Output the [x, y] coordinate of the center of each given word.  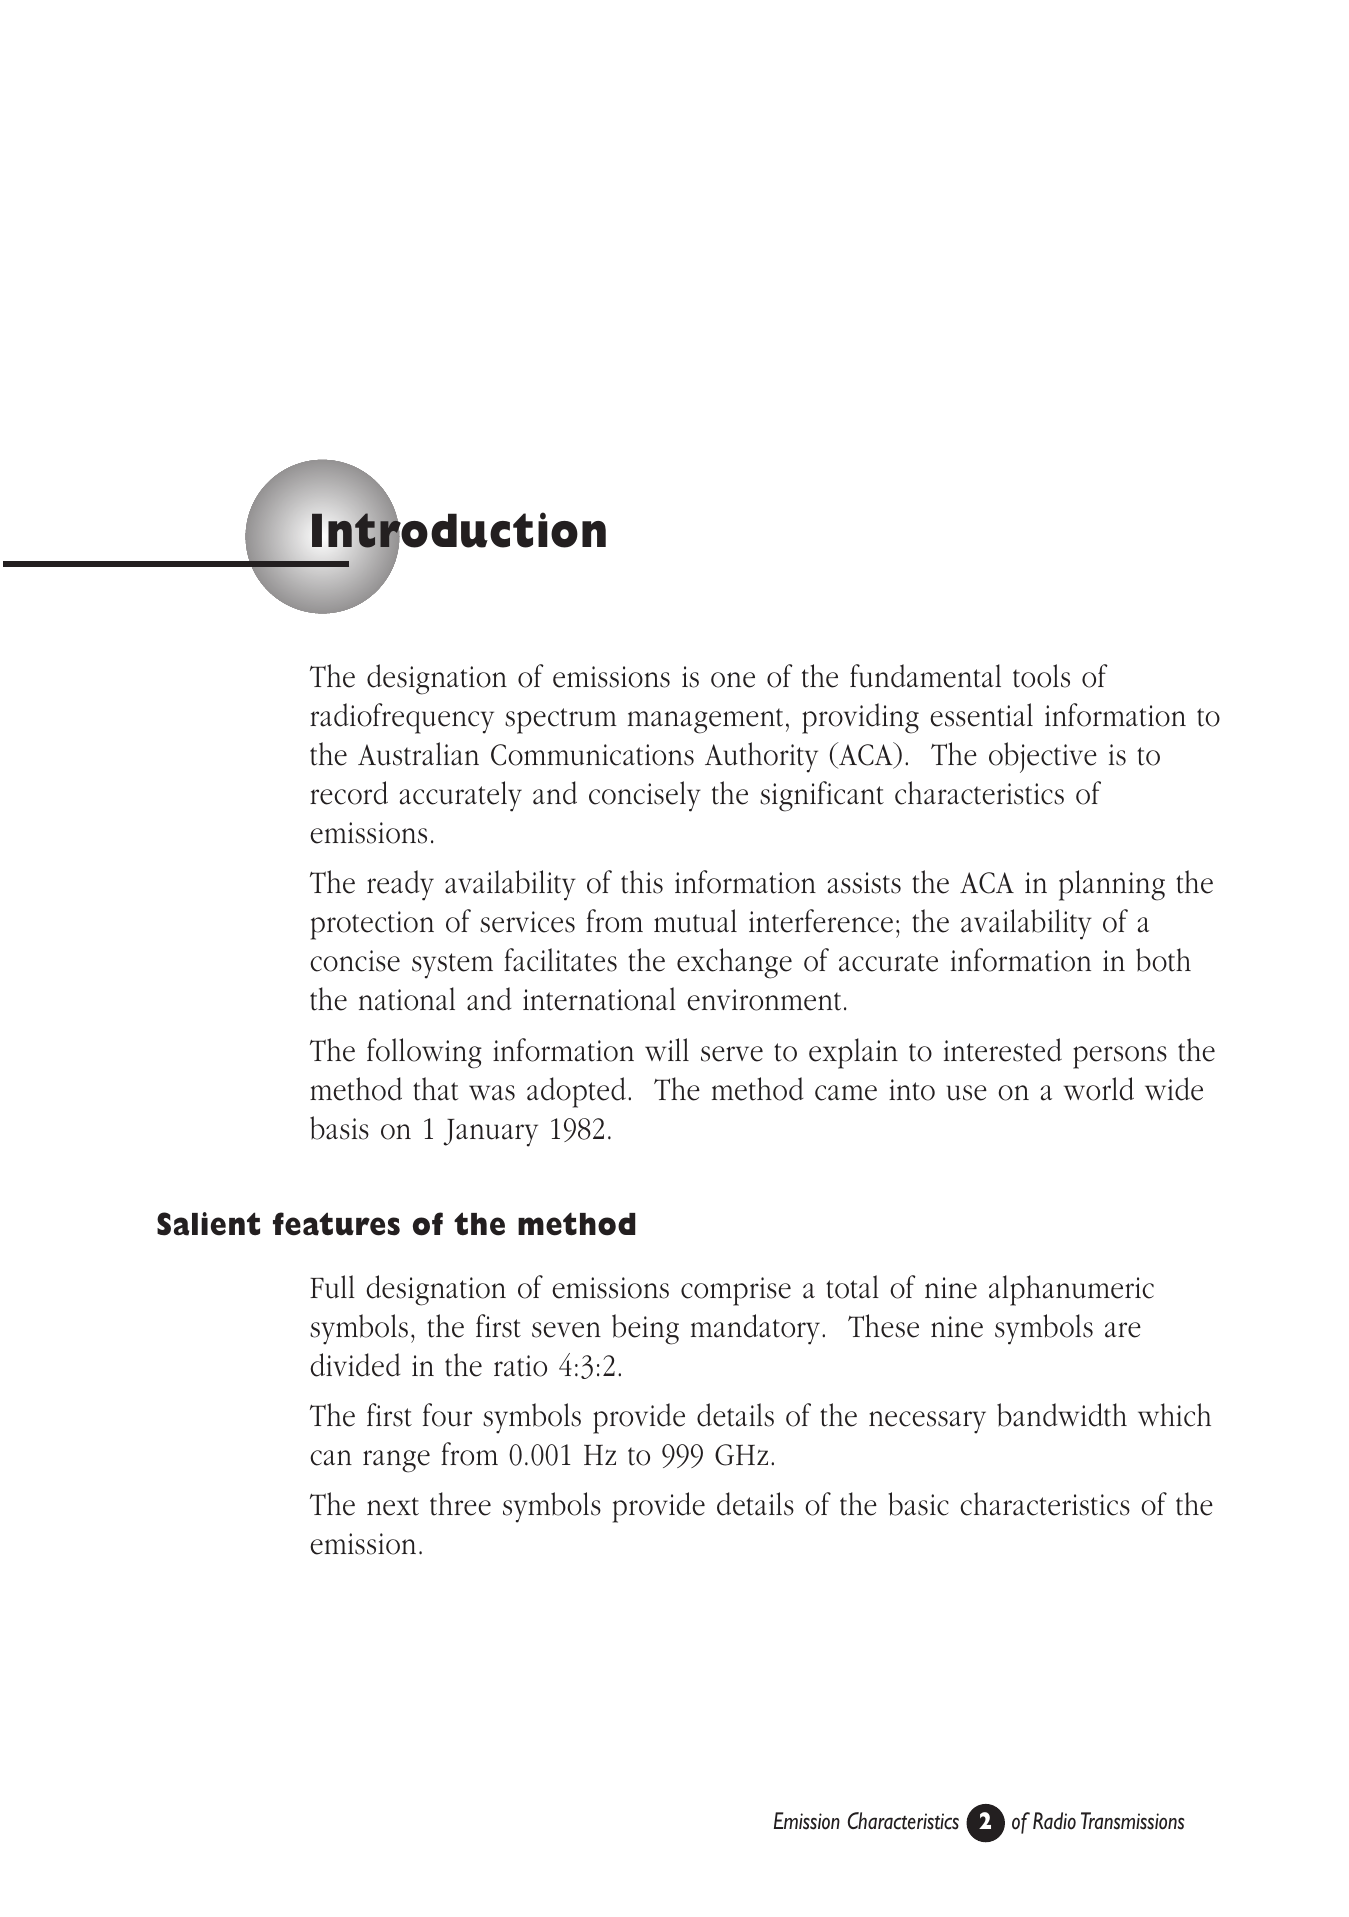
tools [1041, 676]
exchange [734, 963]
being [645, 1329]
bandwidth [1062, 1415]
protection [372, 925]
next [393, 1506]
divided [355, 1365]
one [733, 680]
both [1163, 960]
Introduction [459, 530]
